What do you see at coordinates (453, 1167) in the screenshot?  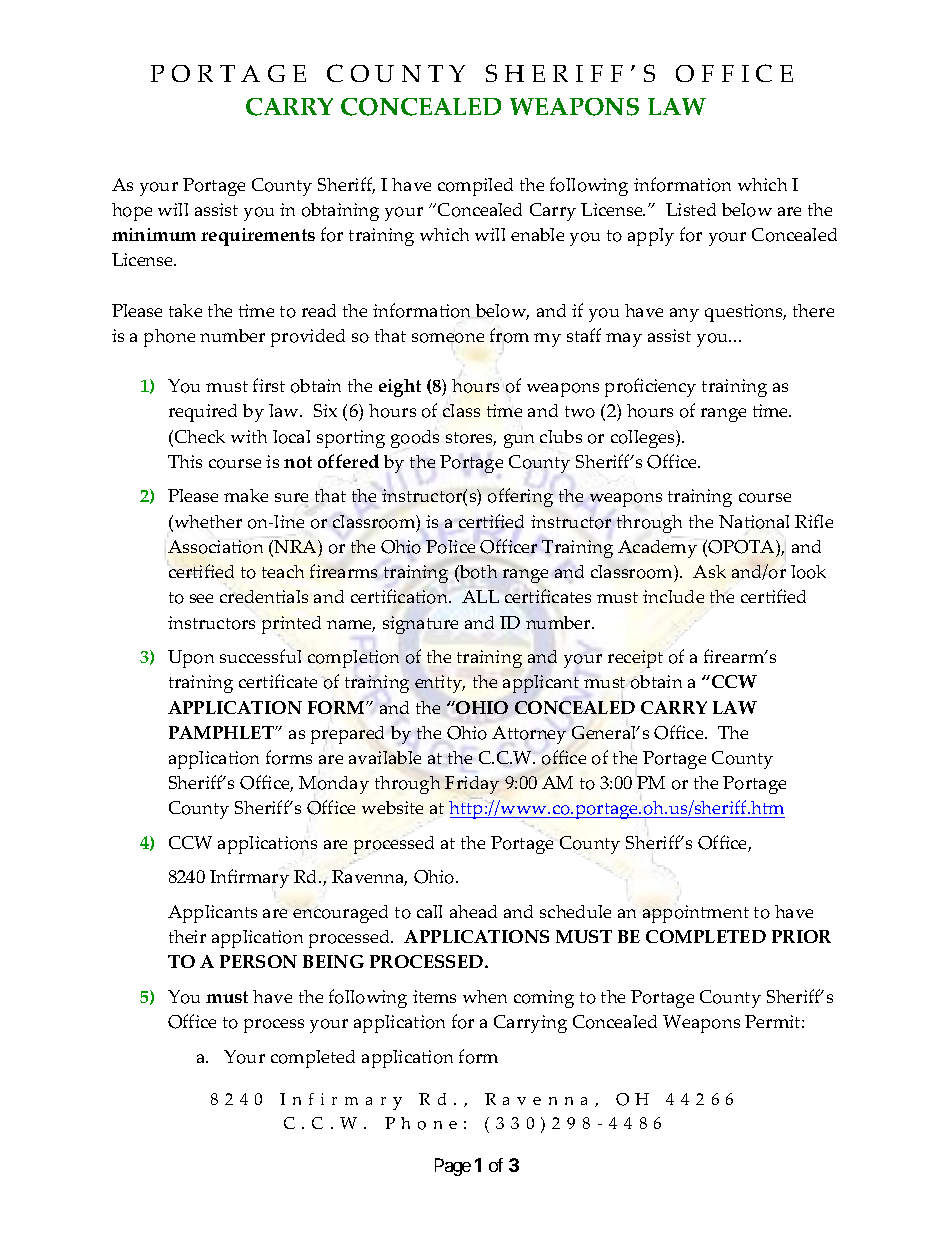 I see `Page` at bounding box center [453, 1167].
